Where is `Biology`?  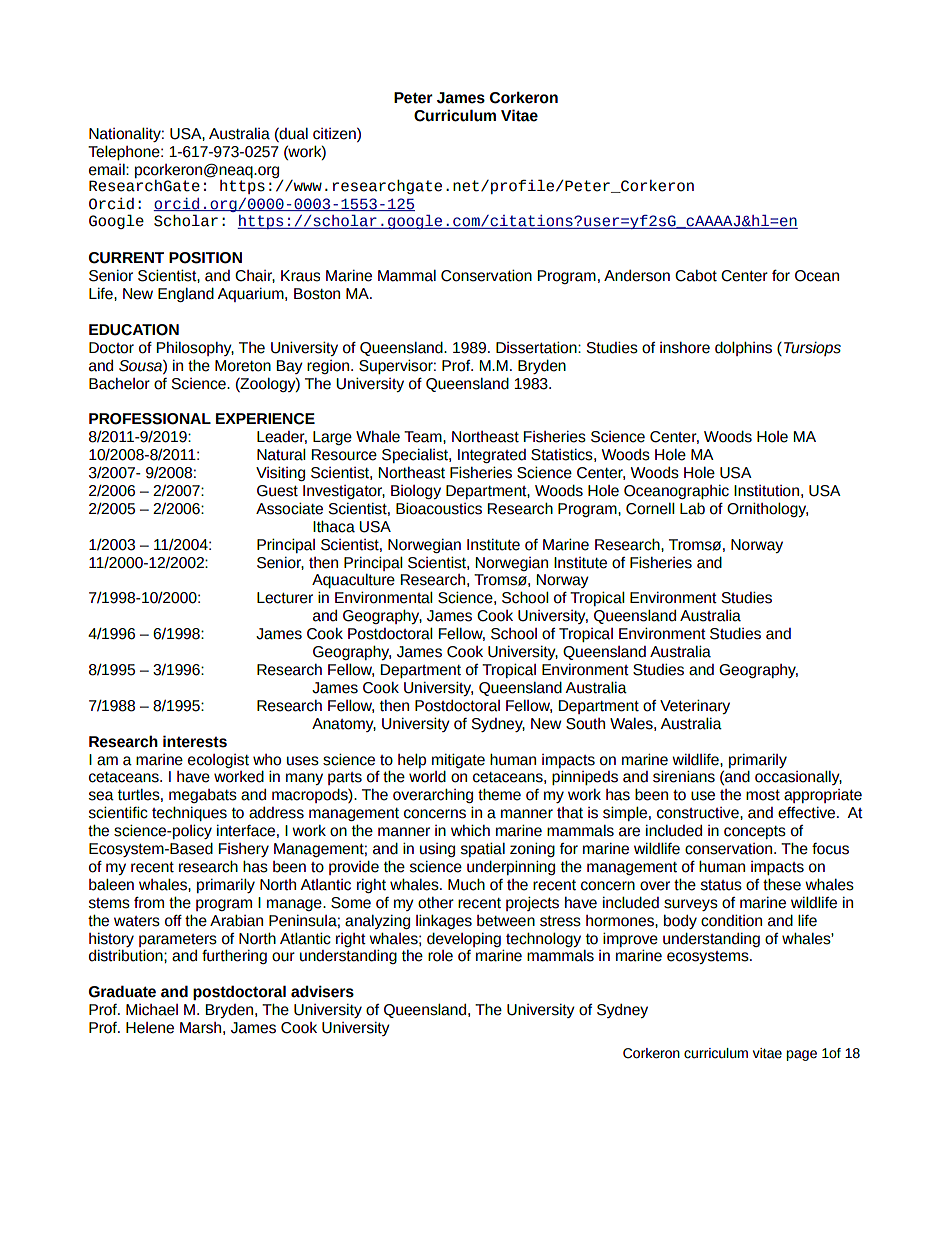 Biology is located at coordinates (416, 492).
